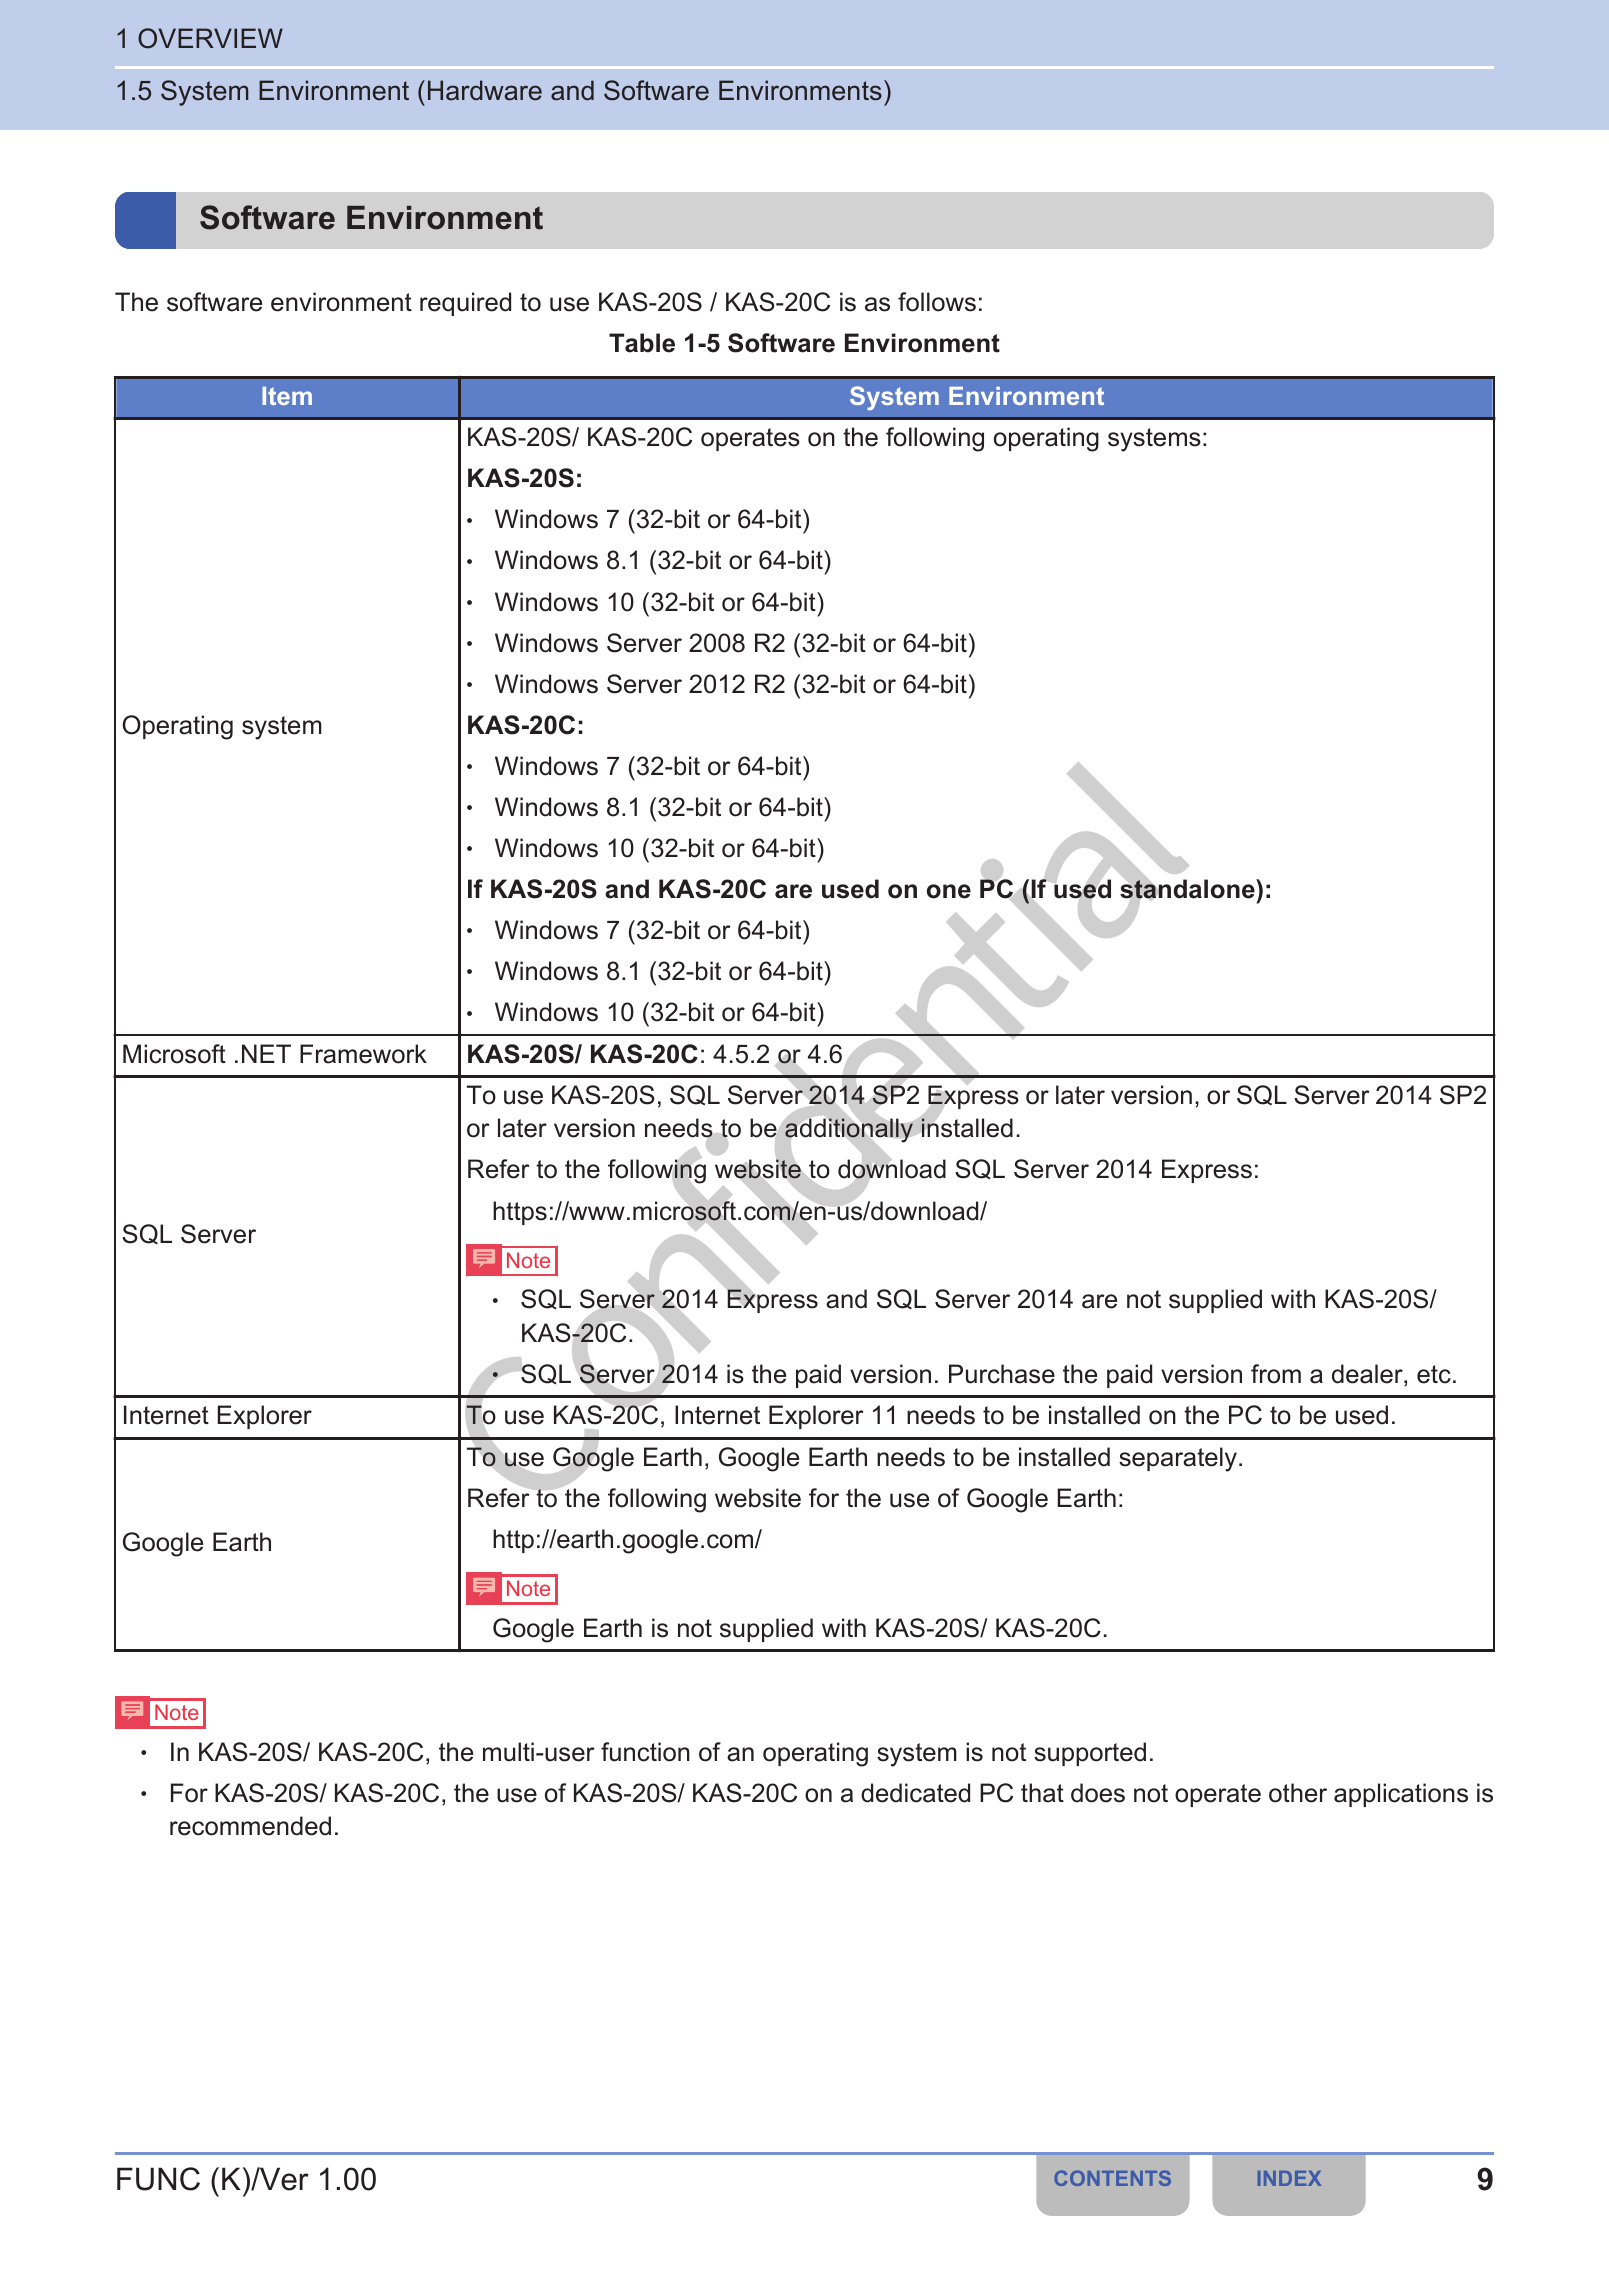 This screenshot has height=2276, width=1609. What do you see at coordinates (915, 1793) in the screenshot?
I see `dedicated` at bounding box center [915, 1793].
